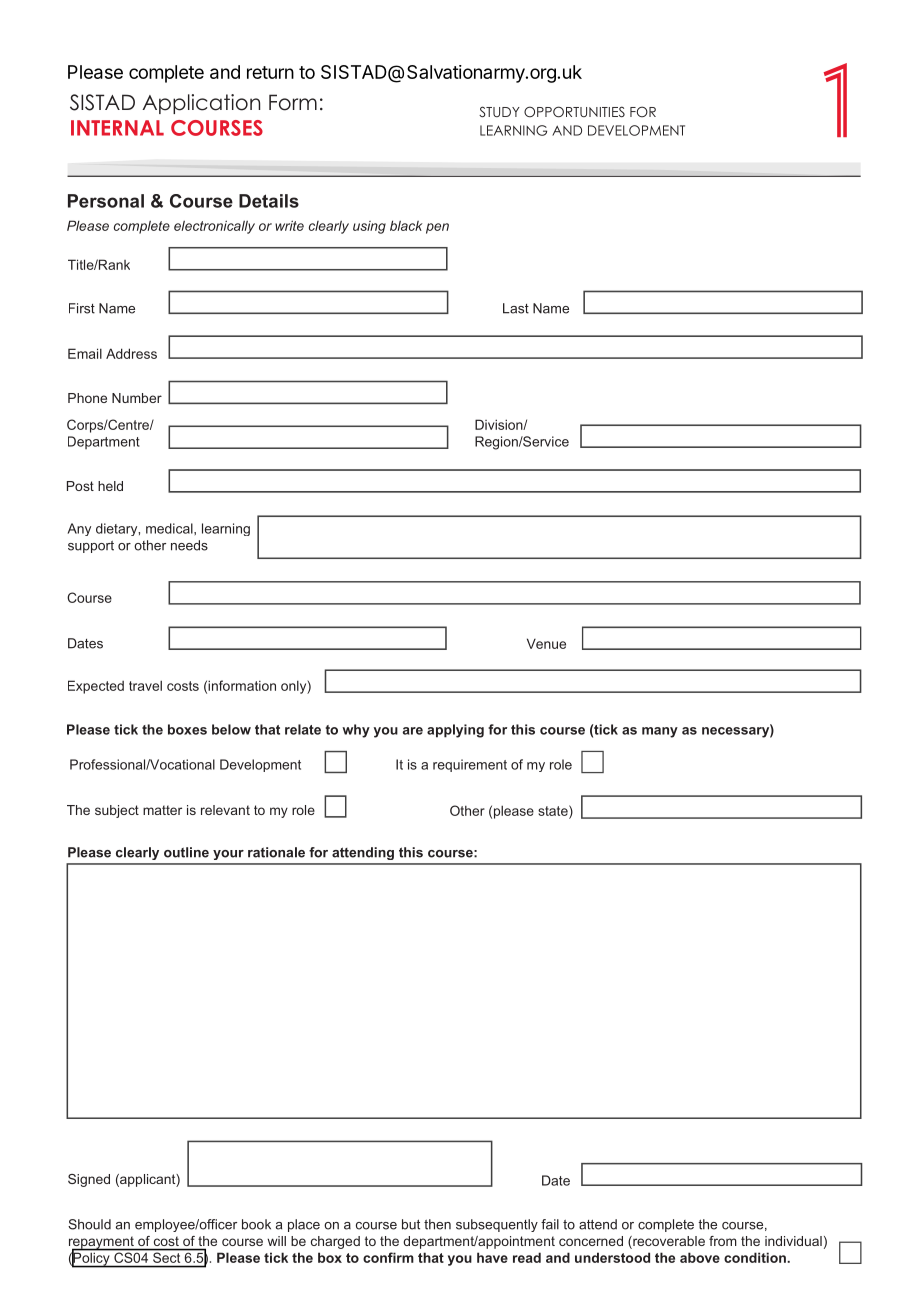 The image size is (924, 1308). I want to click on many, so click(660, 732).
